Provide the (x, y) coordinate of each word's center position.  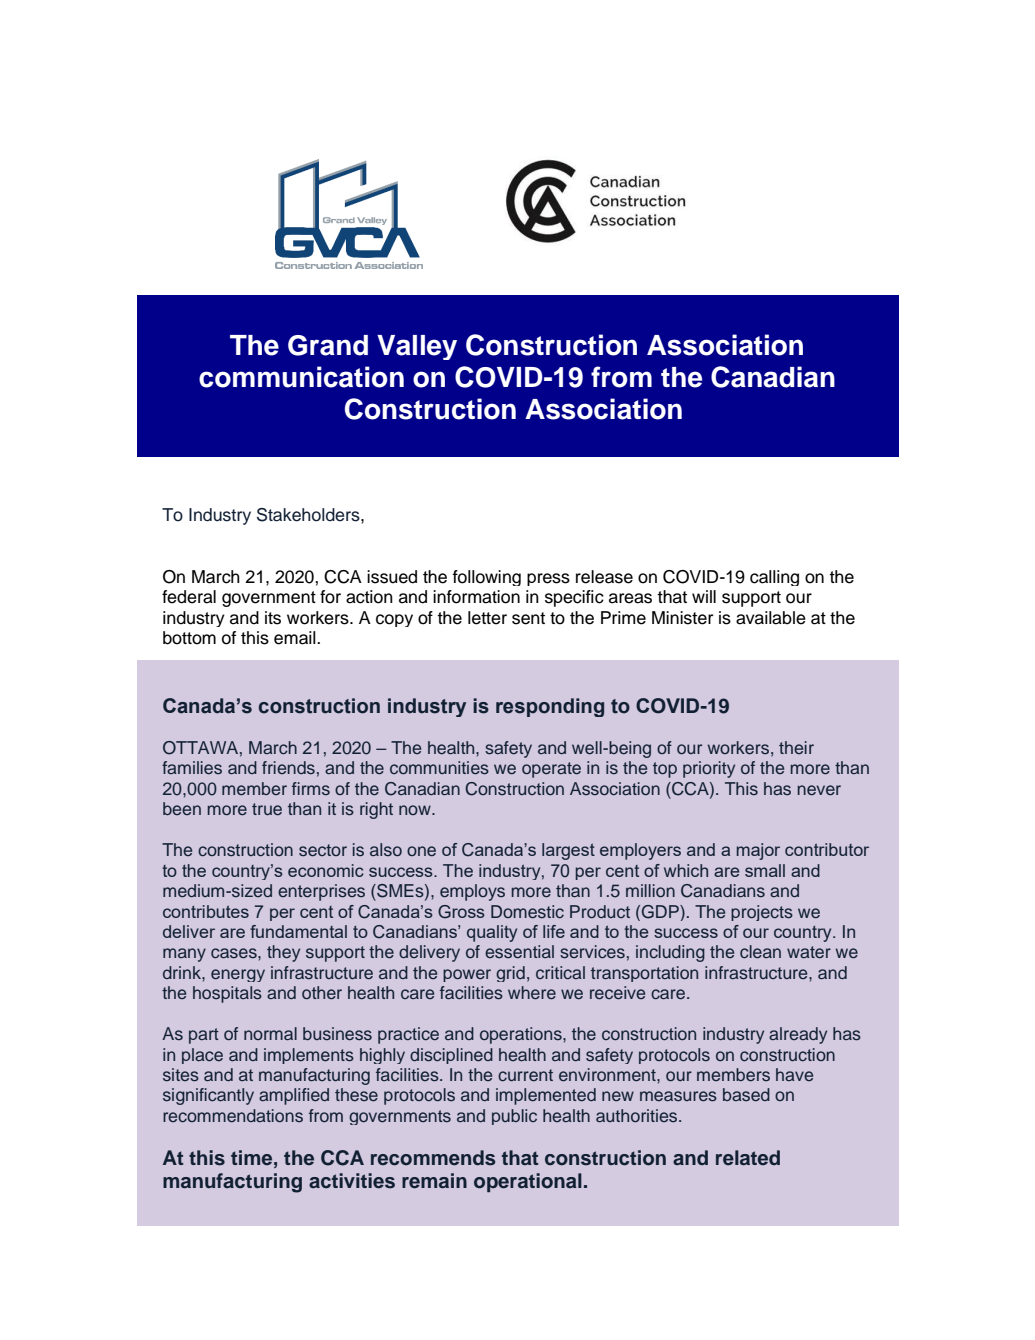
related (748, 1158)
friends (288, 767)
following (486, 578)
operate (551, 770)
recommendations (233, 1115)
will (704, 596)
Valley (417, 347)
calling (774, 578)
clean (760, 952)
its (273, 618)
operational (528, 1182)
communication (301, 377)
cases (235, 953)
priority (709, 769)
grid (510, 974)
